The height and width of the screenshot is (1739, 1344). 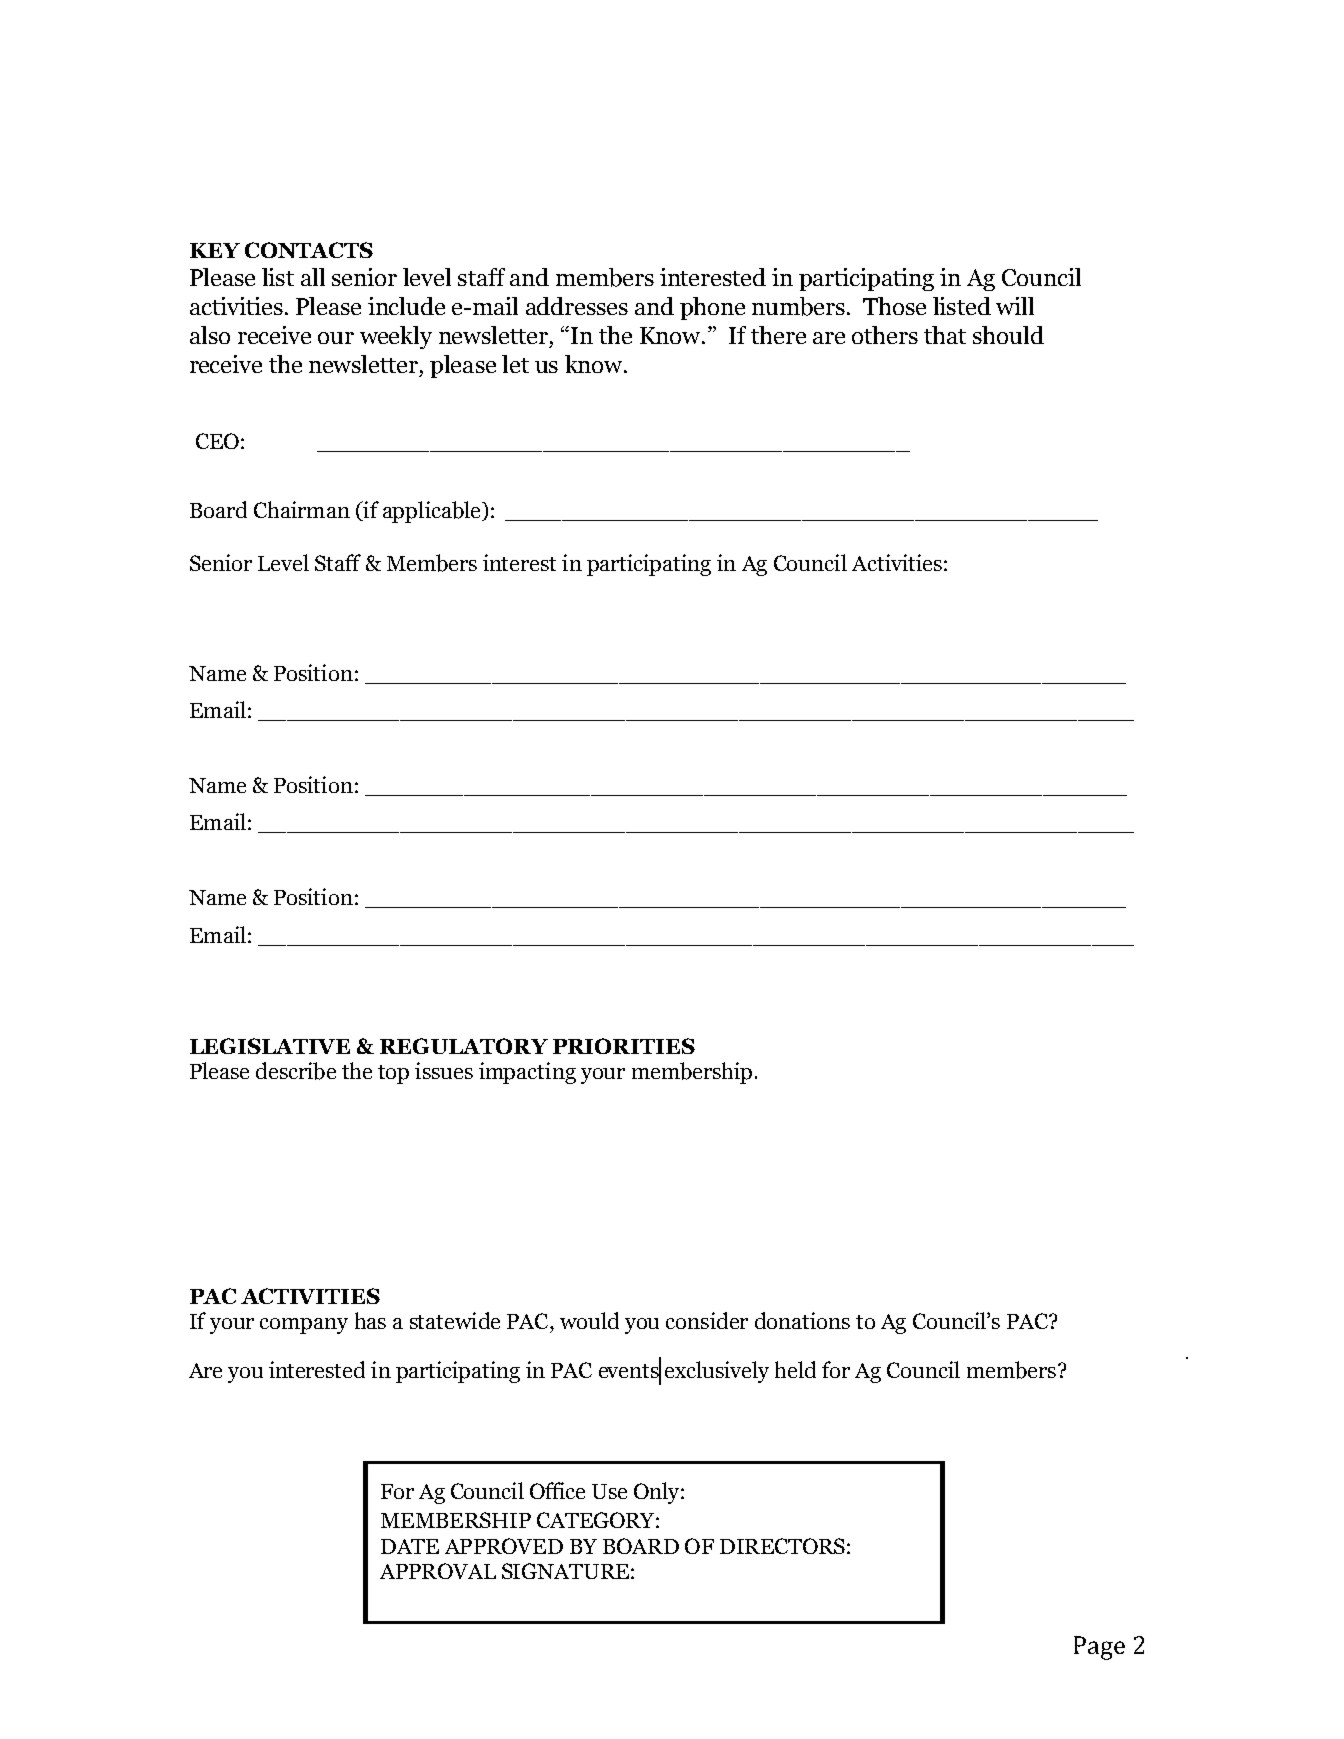 What do you see at coordinates (1015, 306) in the screenshot?
I see `will` at bounding box center [1015, 306].
